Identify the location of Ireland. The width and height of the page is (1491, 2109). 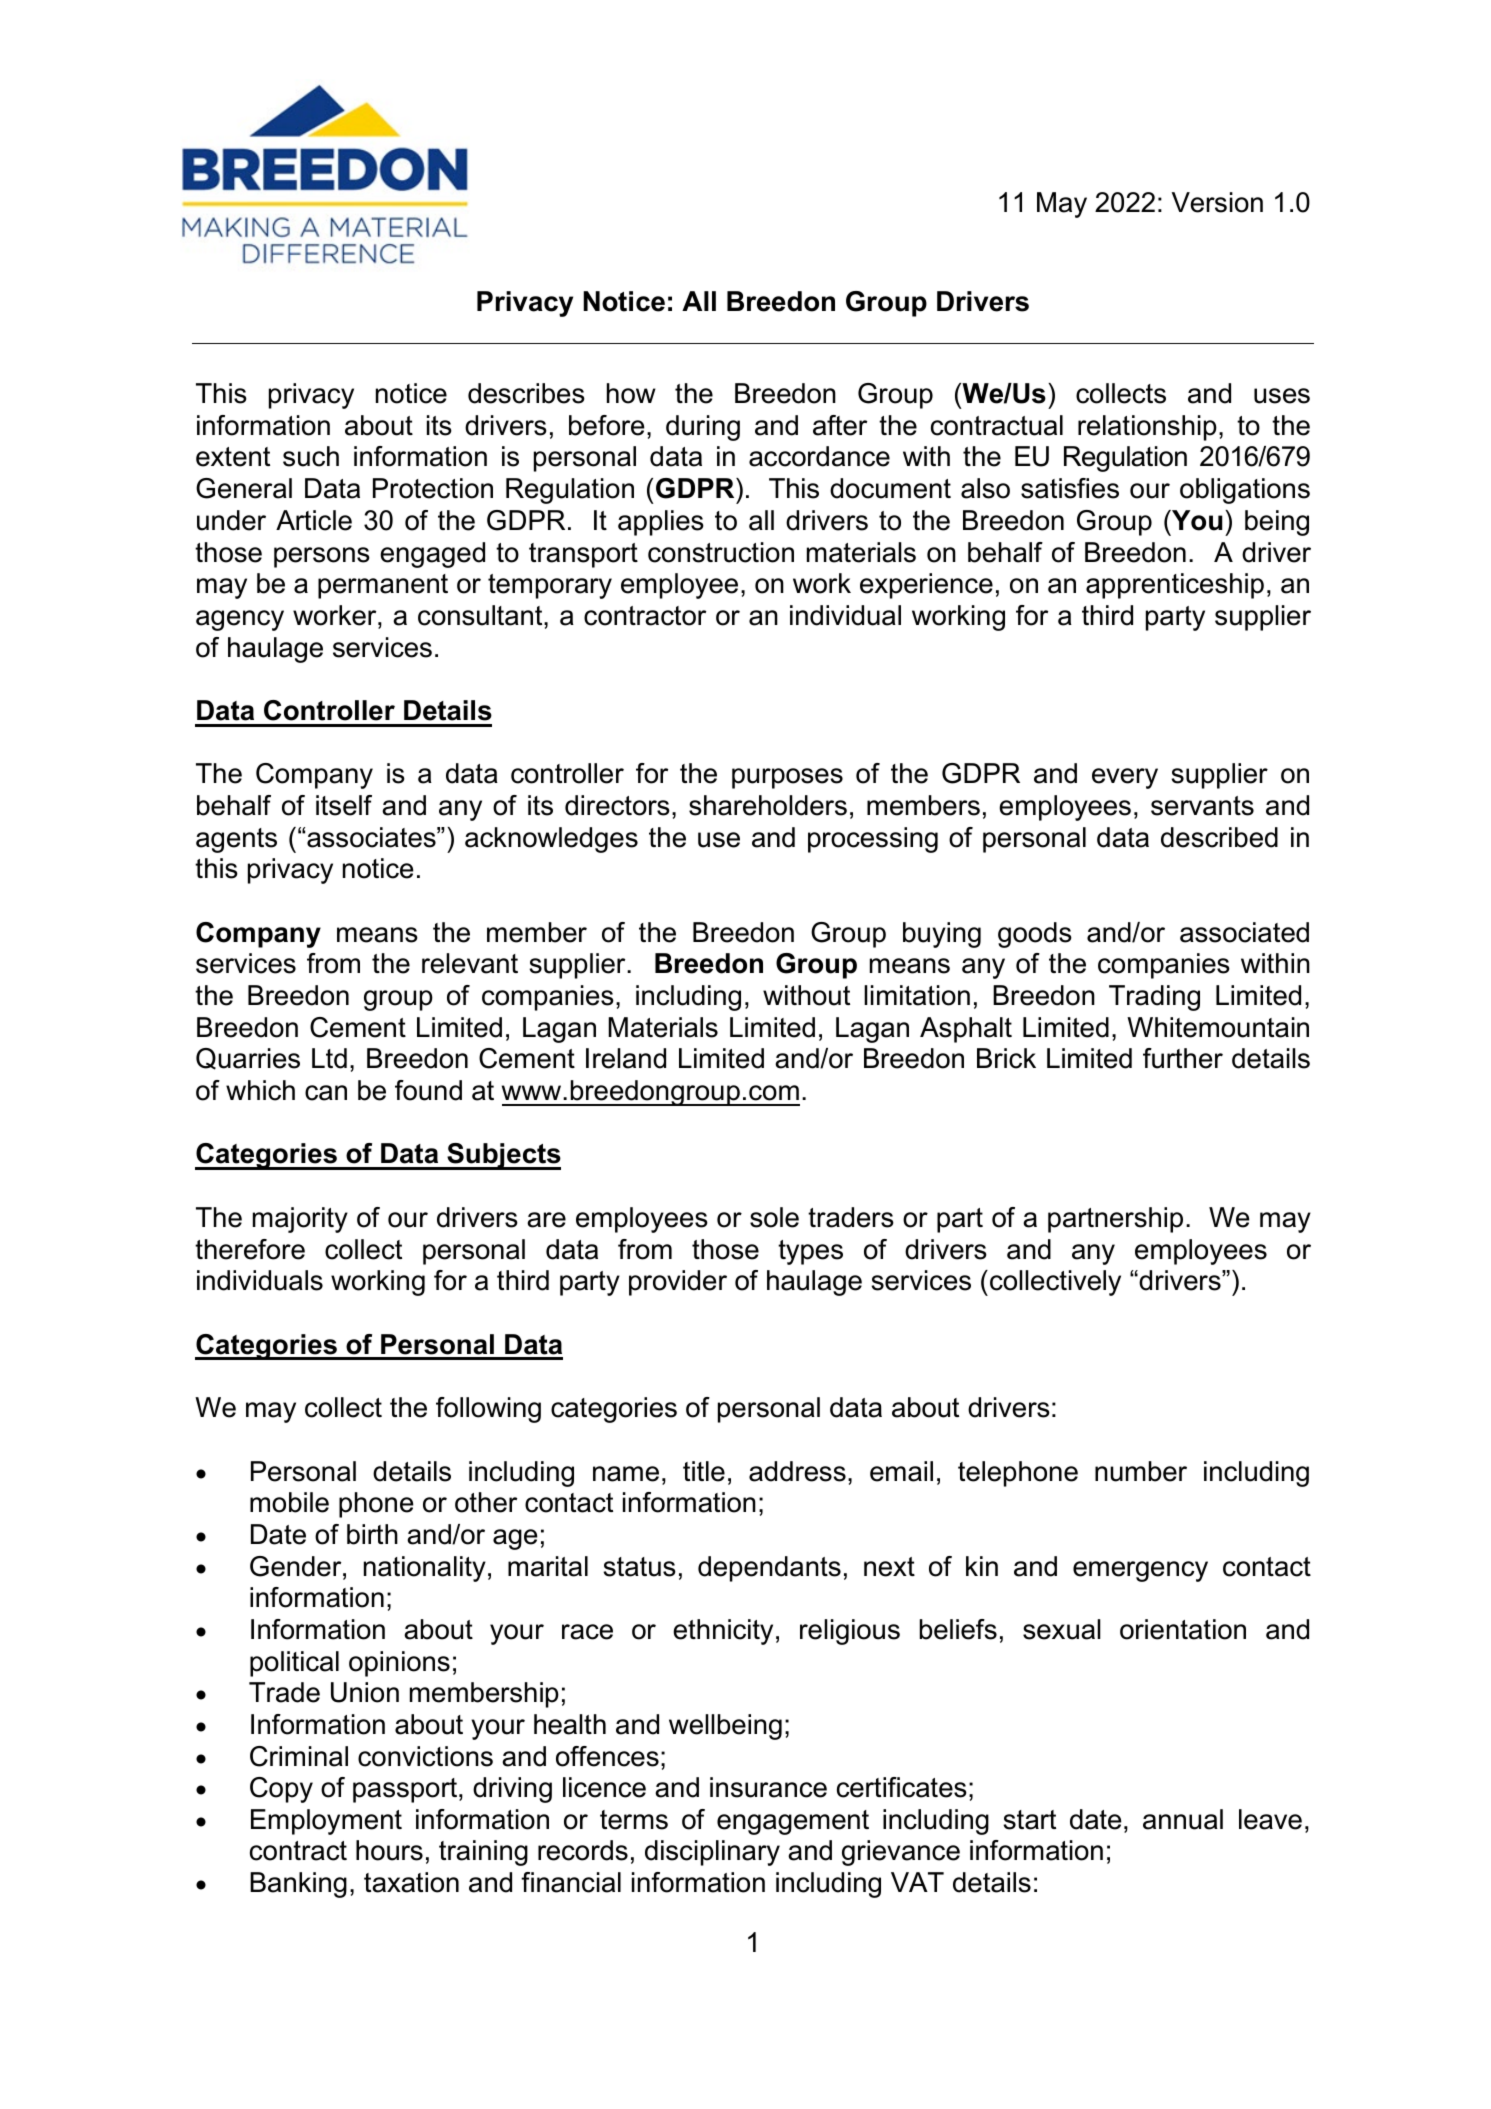
(626, 1058).
